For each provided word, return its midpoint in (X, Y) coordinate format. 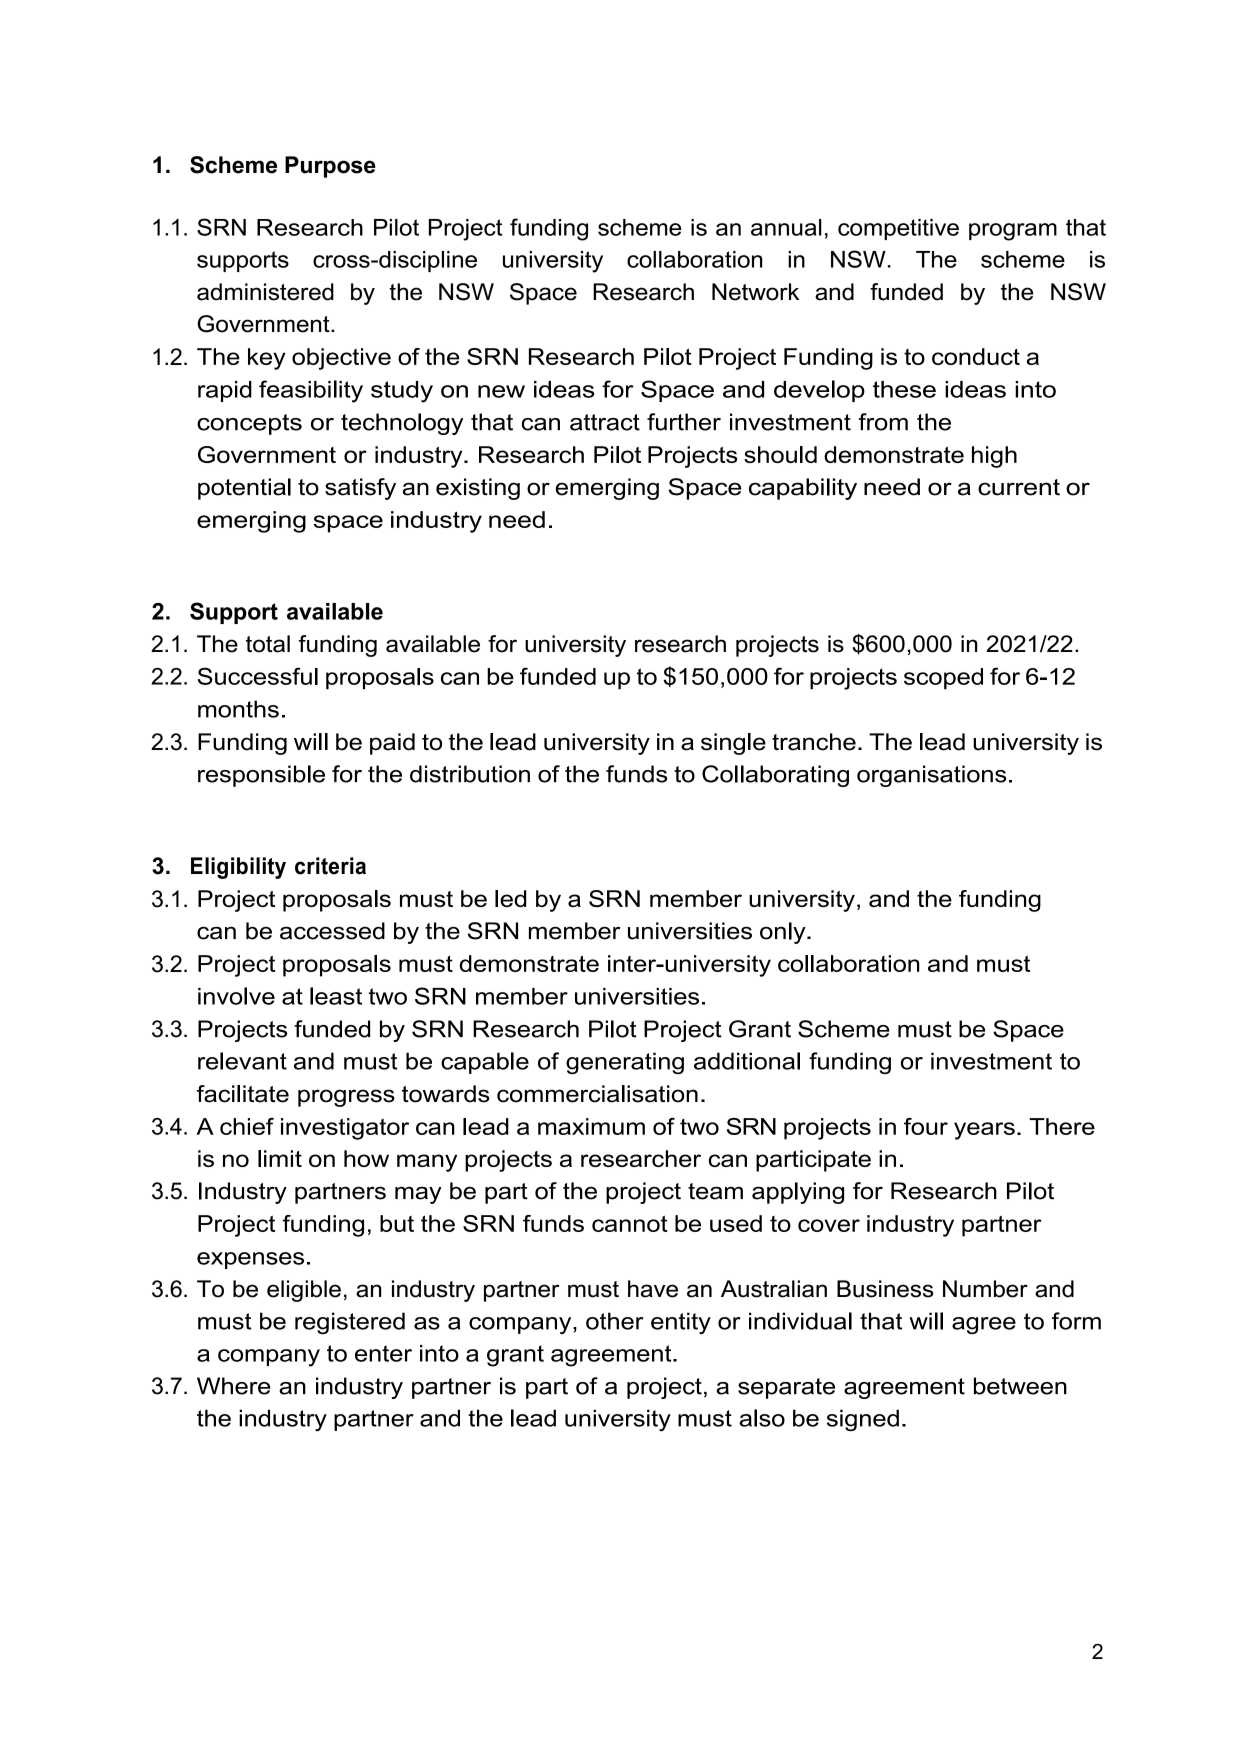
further (684, 422)
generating (625, 1063)
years (984, 1131)
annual (786, 227)
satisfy (360, 489)
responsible (261, 776)
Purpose (330, 167)
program (1013, 232)
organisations (932, 776)
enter (383, 1353)
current (1019, 487)
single (733, 744)
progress (346, 1098)
